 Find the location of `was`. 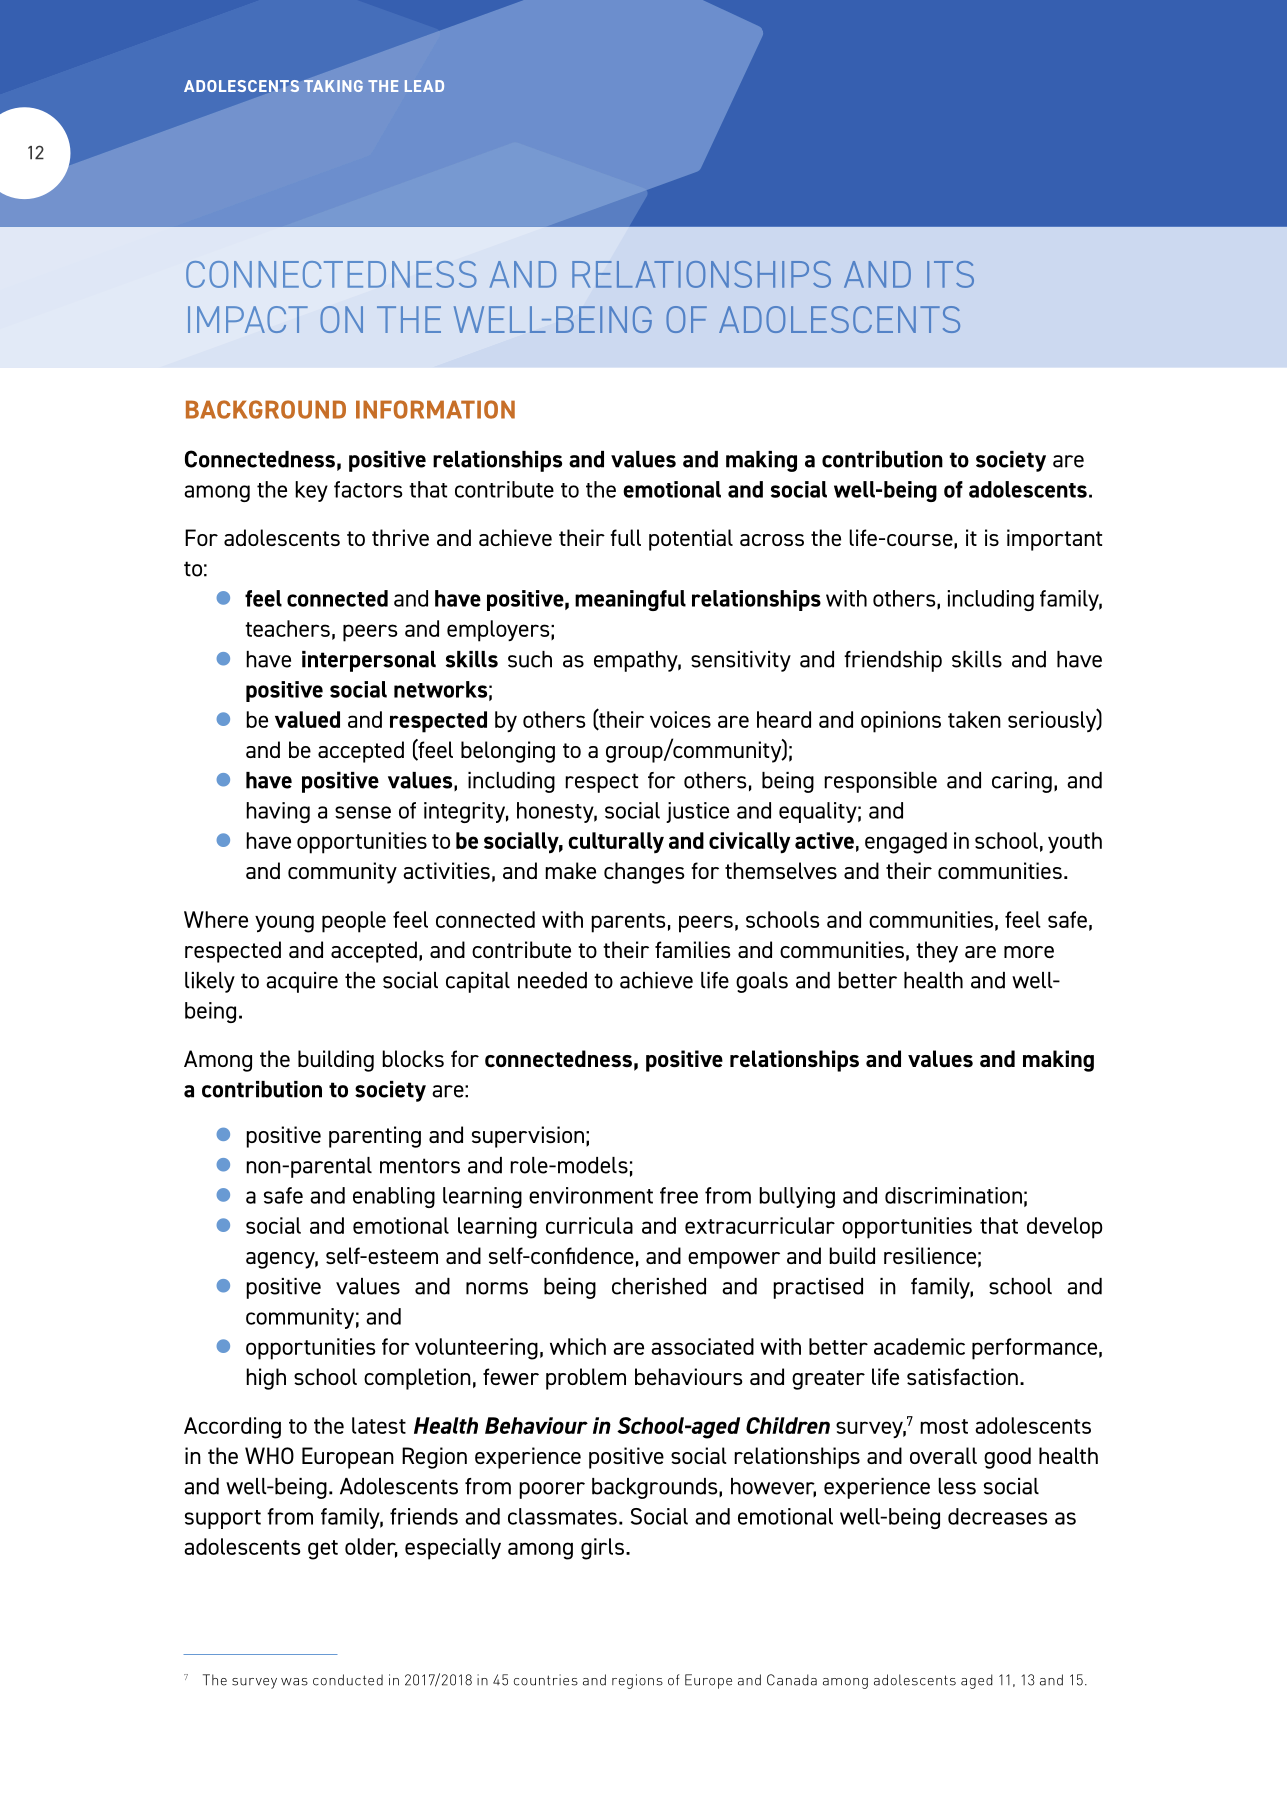

was is located at coordinates (294, 1682).
